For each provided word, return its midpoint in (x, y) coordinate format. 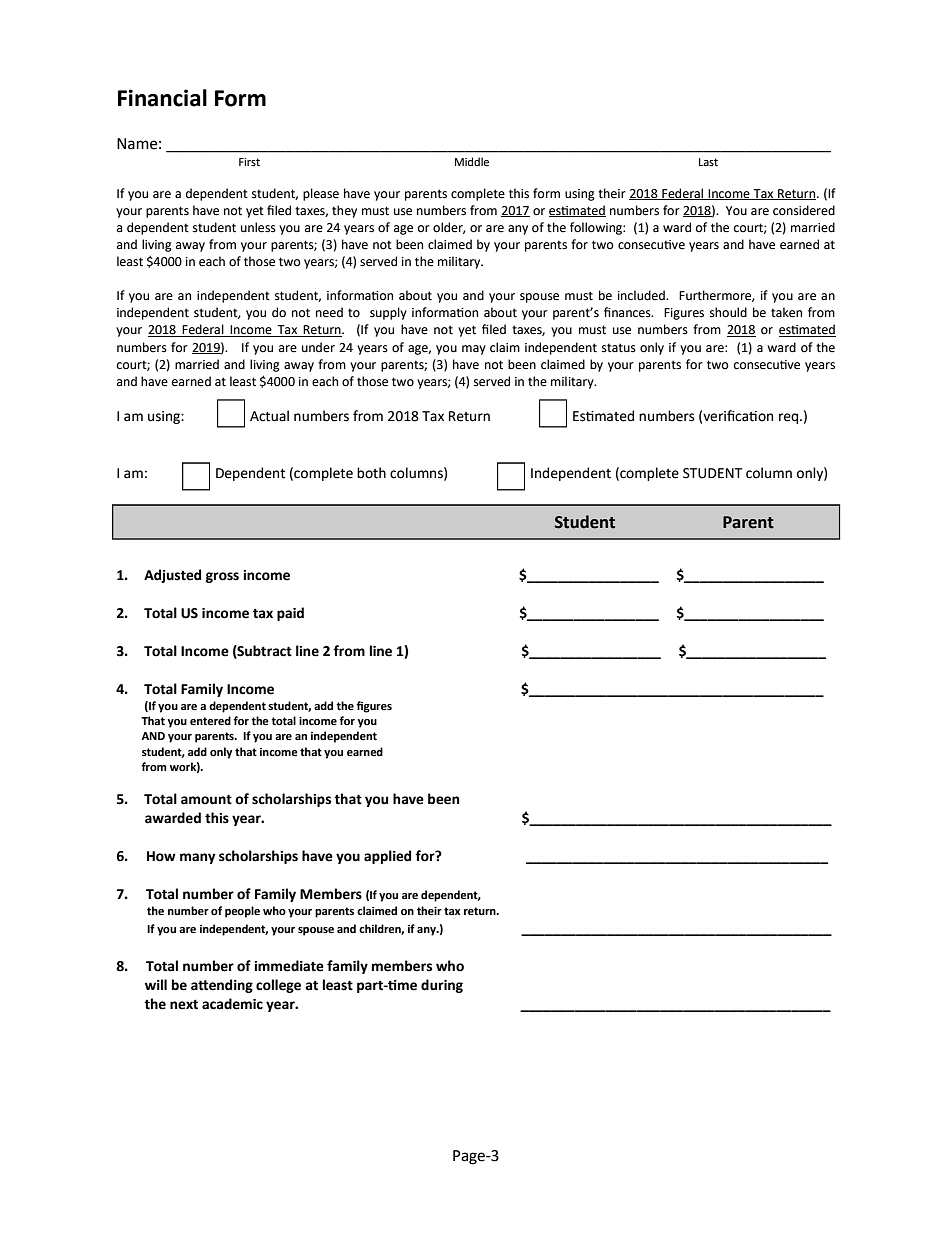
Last (708, 162)
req (790, 418)
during (442, 986)
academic (232, 1004)
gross (222, 577)
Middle (472, 162)
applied (387, 857)
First (249, 162)
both (371, 473)
